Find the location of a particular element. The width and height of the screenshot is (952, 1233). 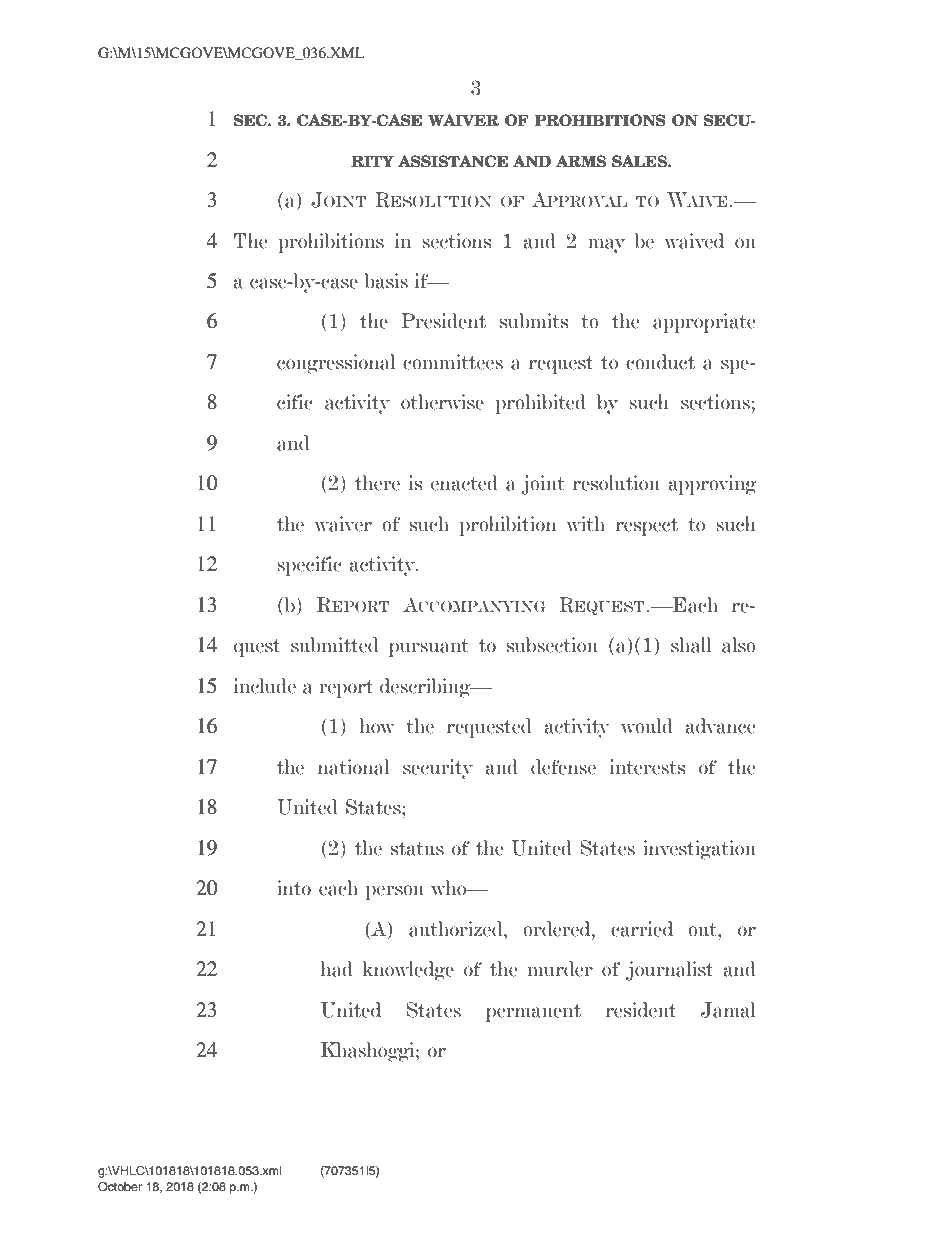

interests is located at coordinates (647, 767).
